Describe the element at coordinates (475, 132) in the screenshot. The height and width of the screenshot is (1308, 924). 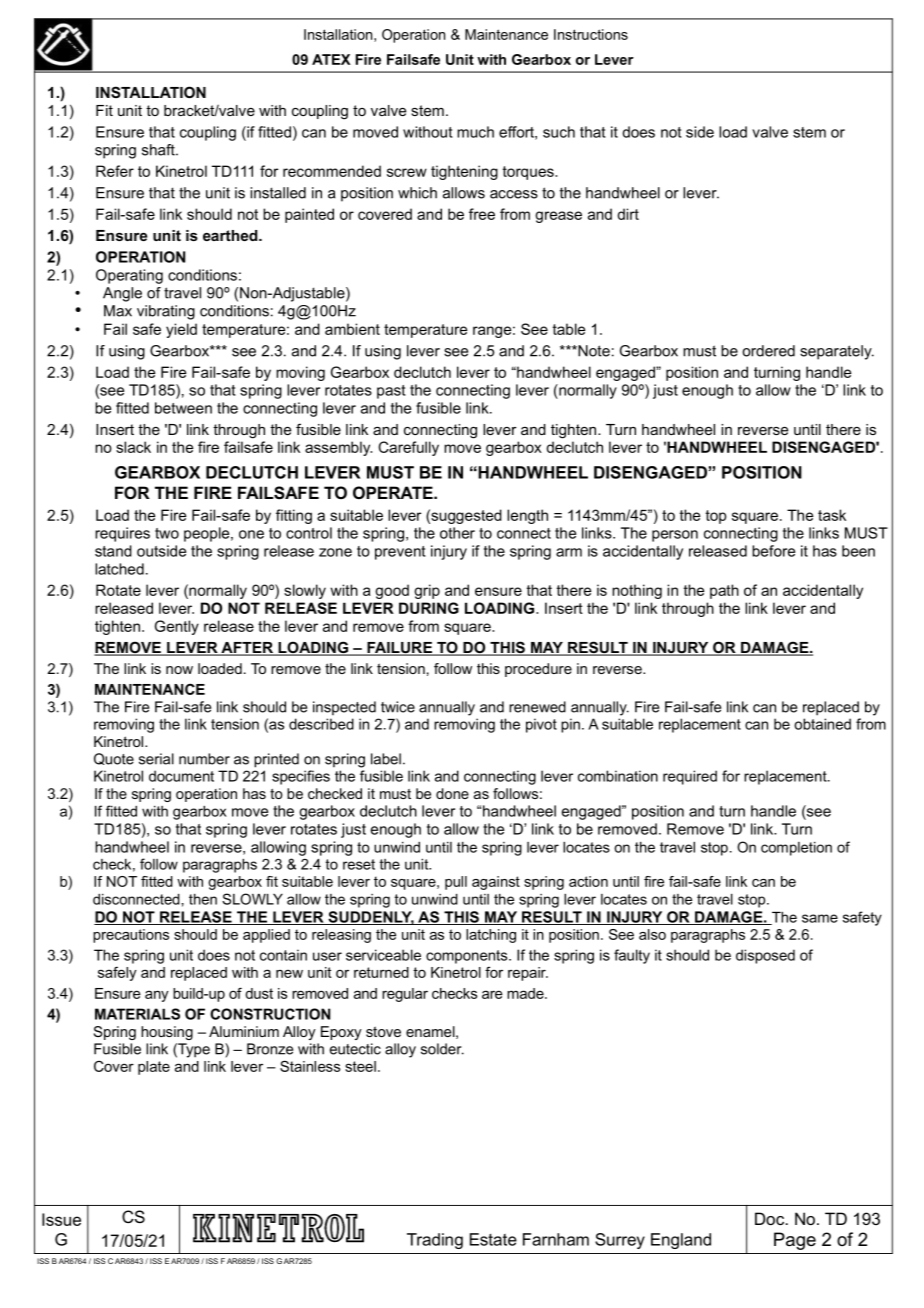
I see `much` at that location.
